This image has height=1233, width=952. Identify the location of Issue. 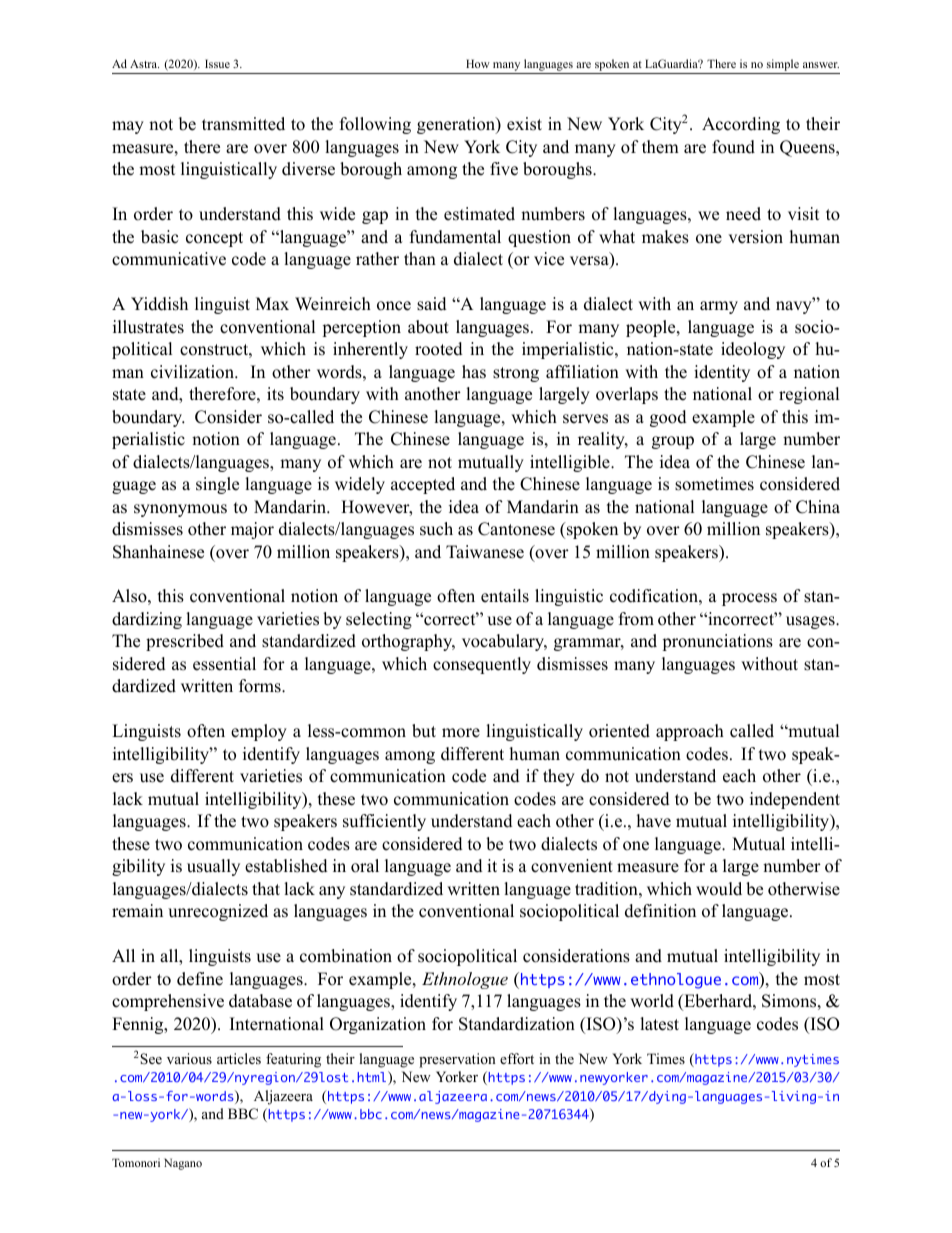
(217, 63).
